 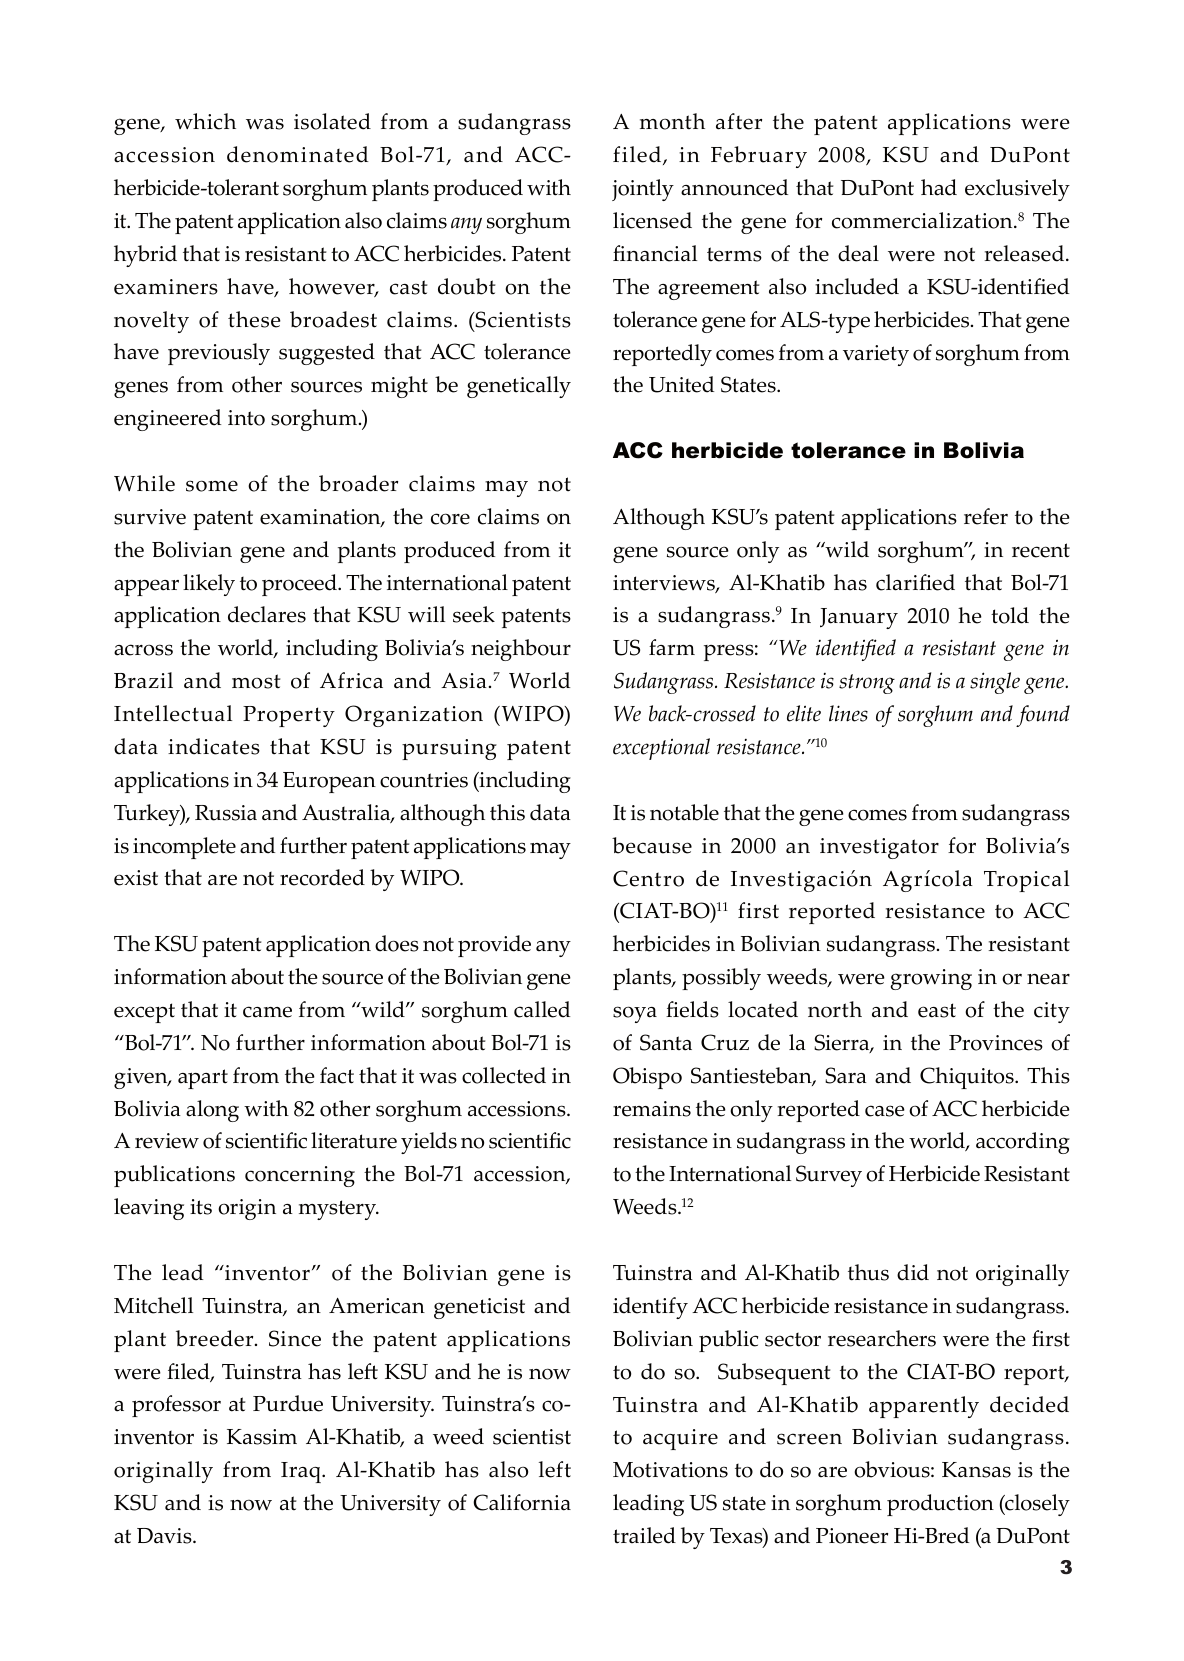 I want to click on clarified, so click(x=915, y=582).
